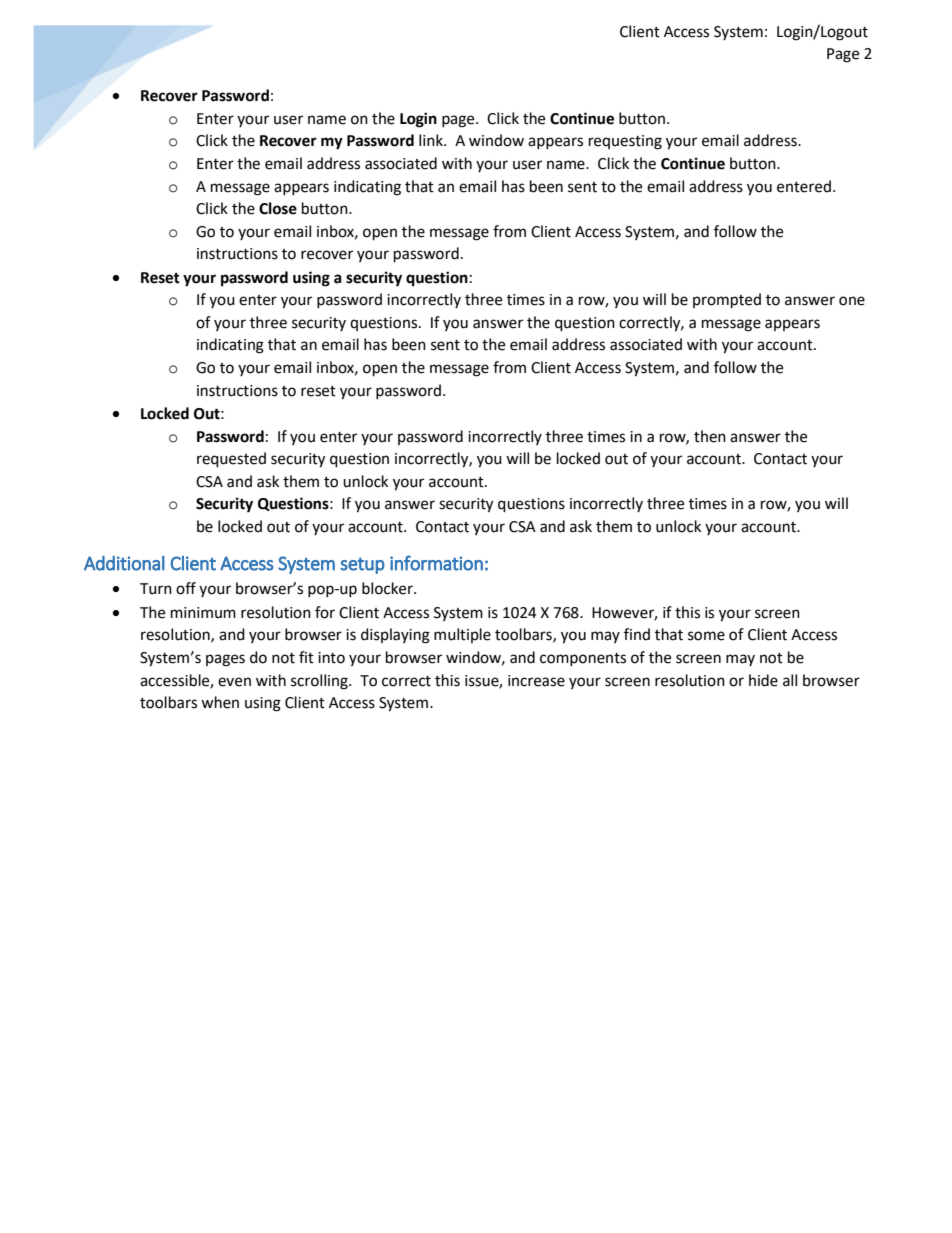  What do you see at coordinates (637, 634) in the document?
I see `find` at bounding box center [637, 634].
